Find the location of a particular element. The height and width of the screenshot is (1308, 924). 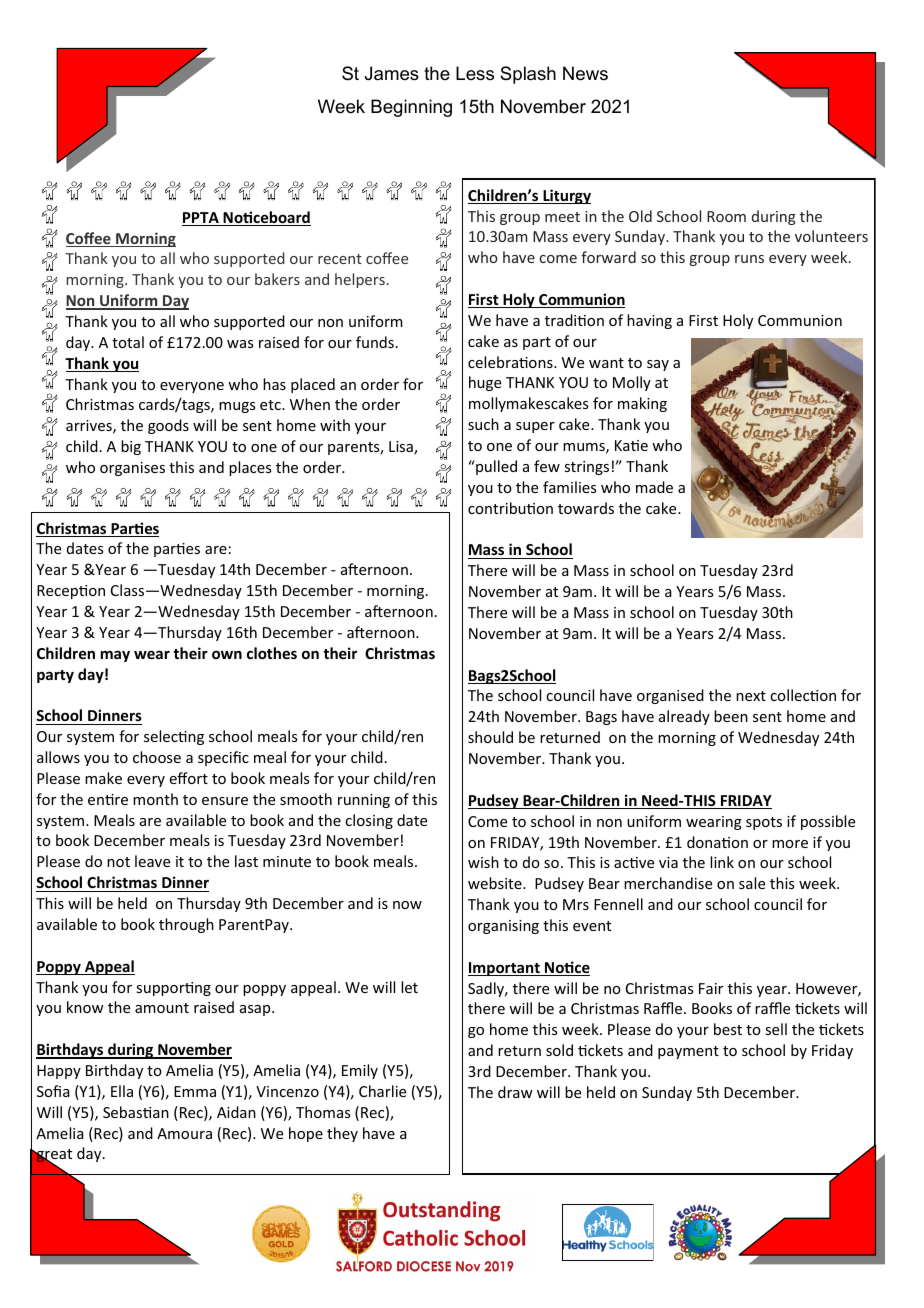

James is located at coordinates (392, 73).
